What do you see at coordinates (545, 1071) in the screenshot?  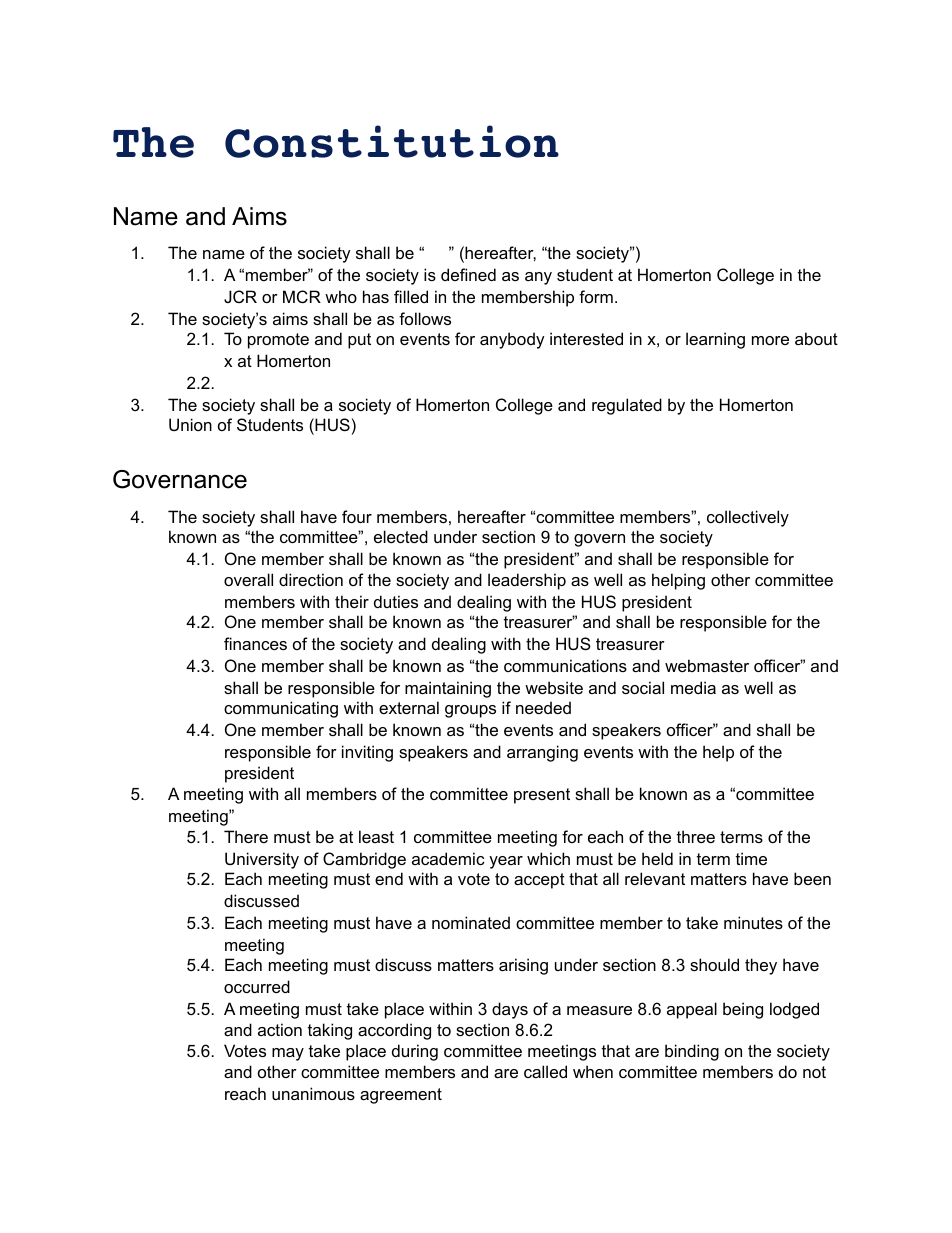 I see `called` at bounding box center [545, 1071].
